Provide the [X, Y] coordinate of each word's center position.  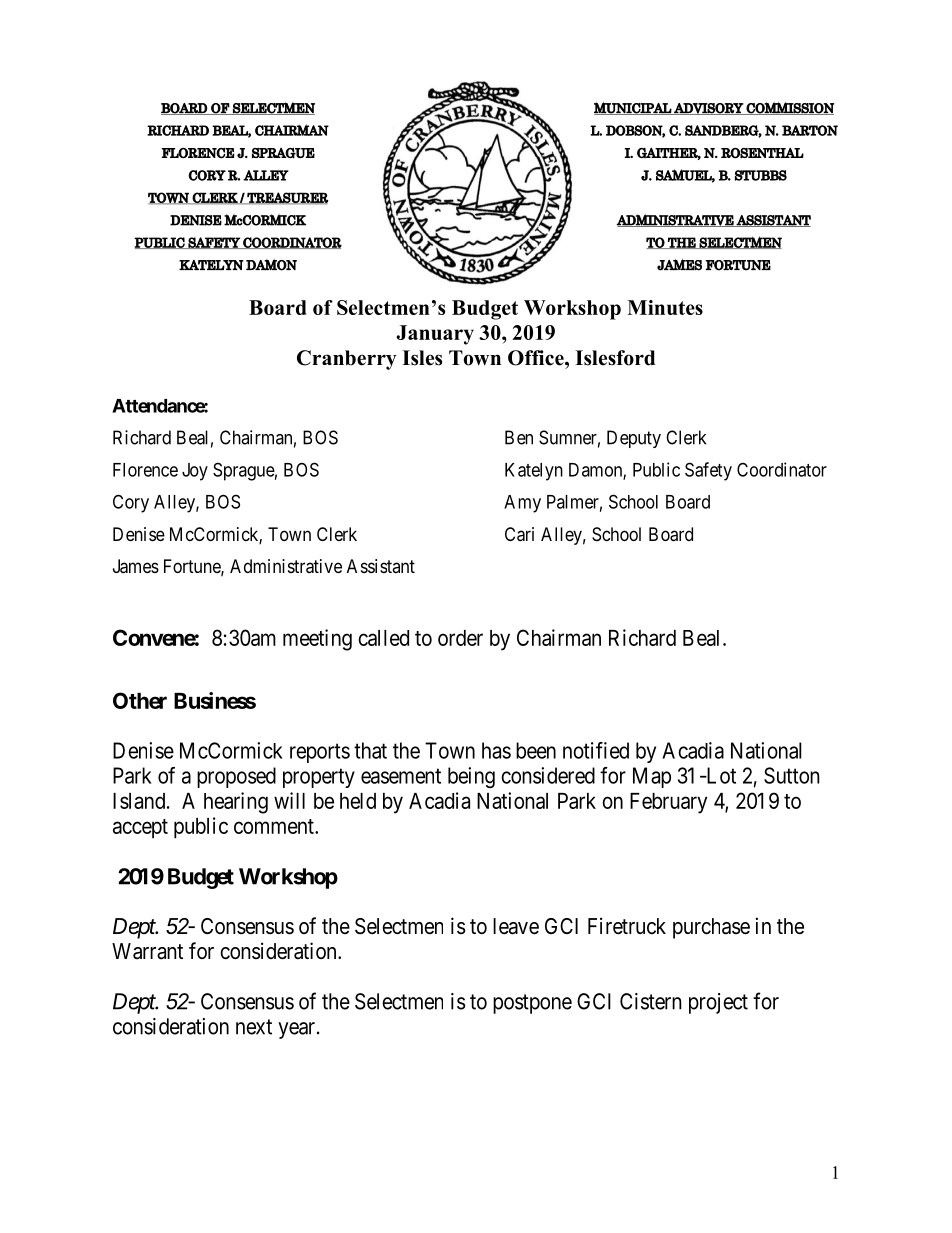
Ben [519, 437]
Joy [195, 472]
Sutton [792, 775]
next [254, 1027]
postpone [532, 1004]
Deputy [634, 439]
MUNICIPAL [633, 108]
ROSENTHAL [762, 153]
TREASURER [286, 198]
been [536, 750]
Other [140, 700]
